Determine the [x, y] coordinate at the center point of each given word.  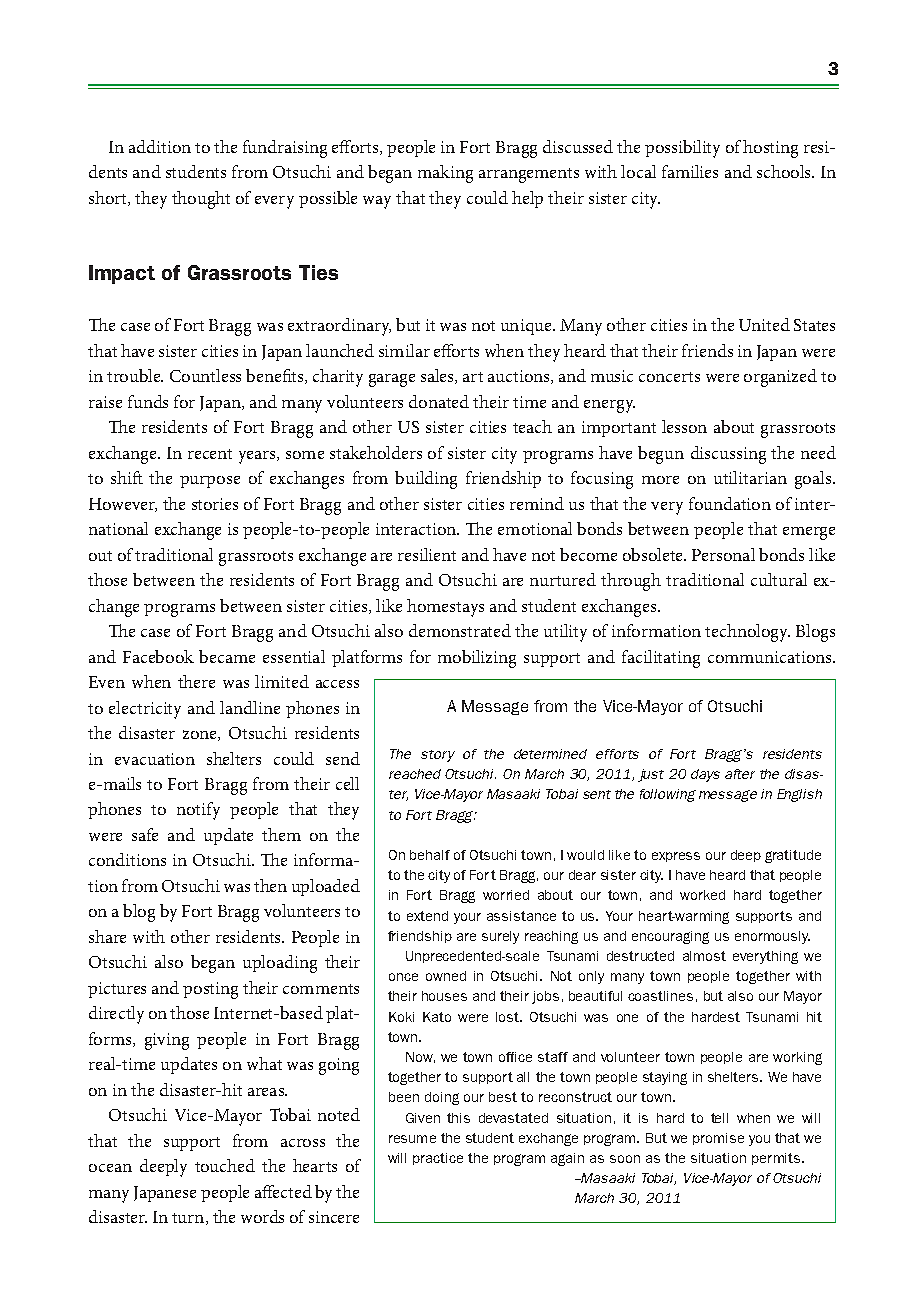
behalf [430, 855]
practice [438, 1159]
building [426, 480]
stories [215, 504]
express [676, 857]
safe [145, 834]
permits [776, 1159]
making [445, 174]
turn [189, 1219]
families [690, 171]
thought [201, 200]
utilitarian [750, 477]
